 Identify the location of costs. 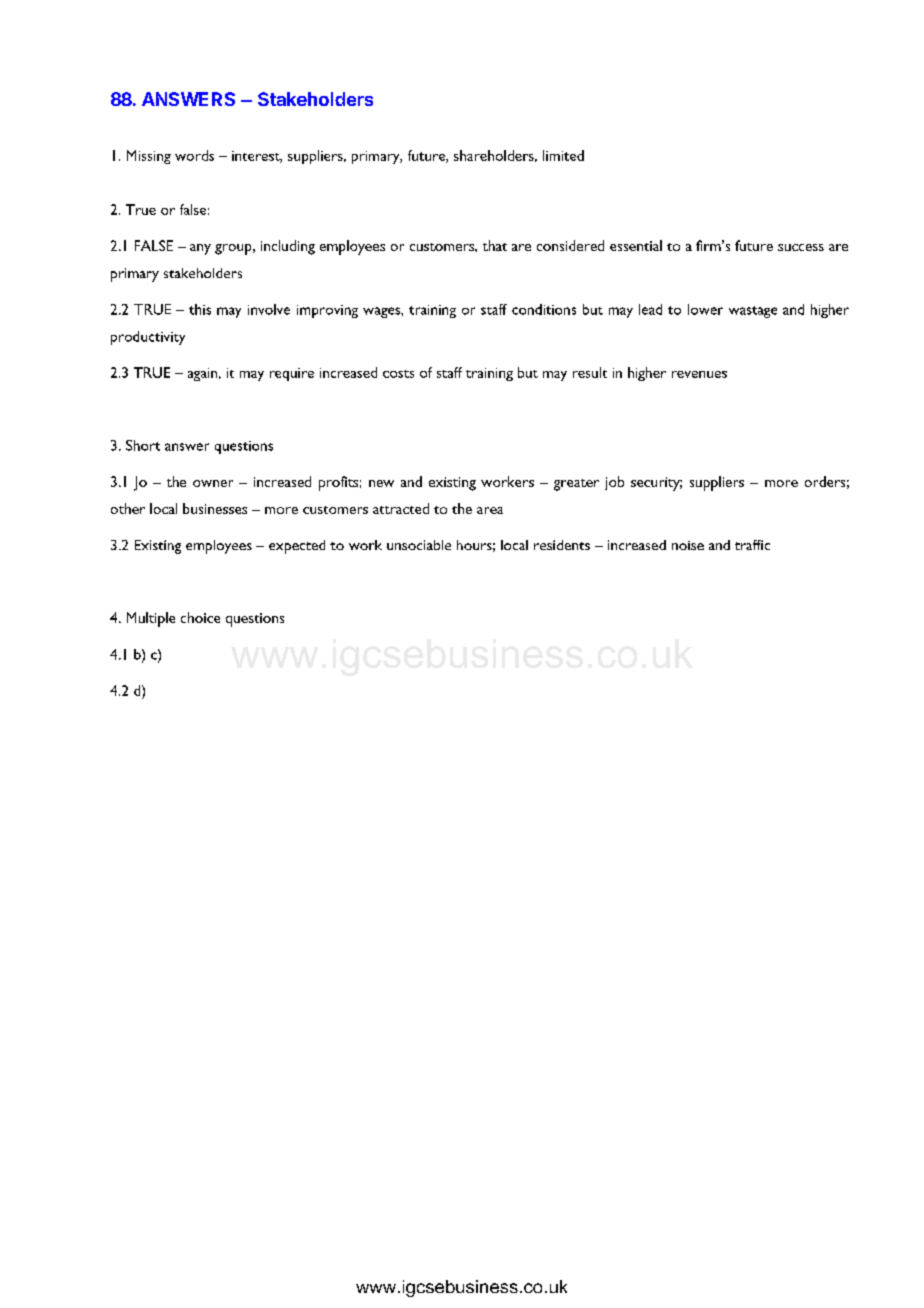
(398, 374).
